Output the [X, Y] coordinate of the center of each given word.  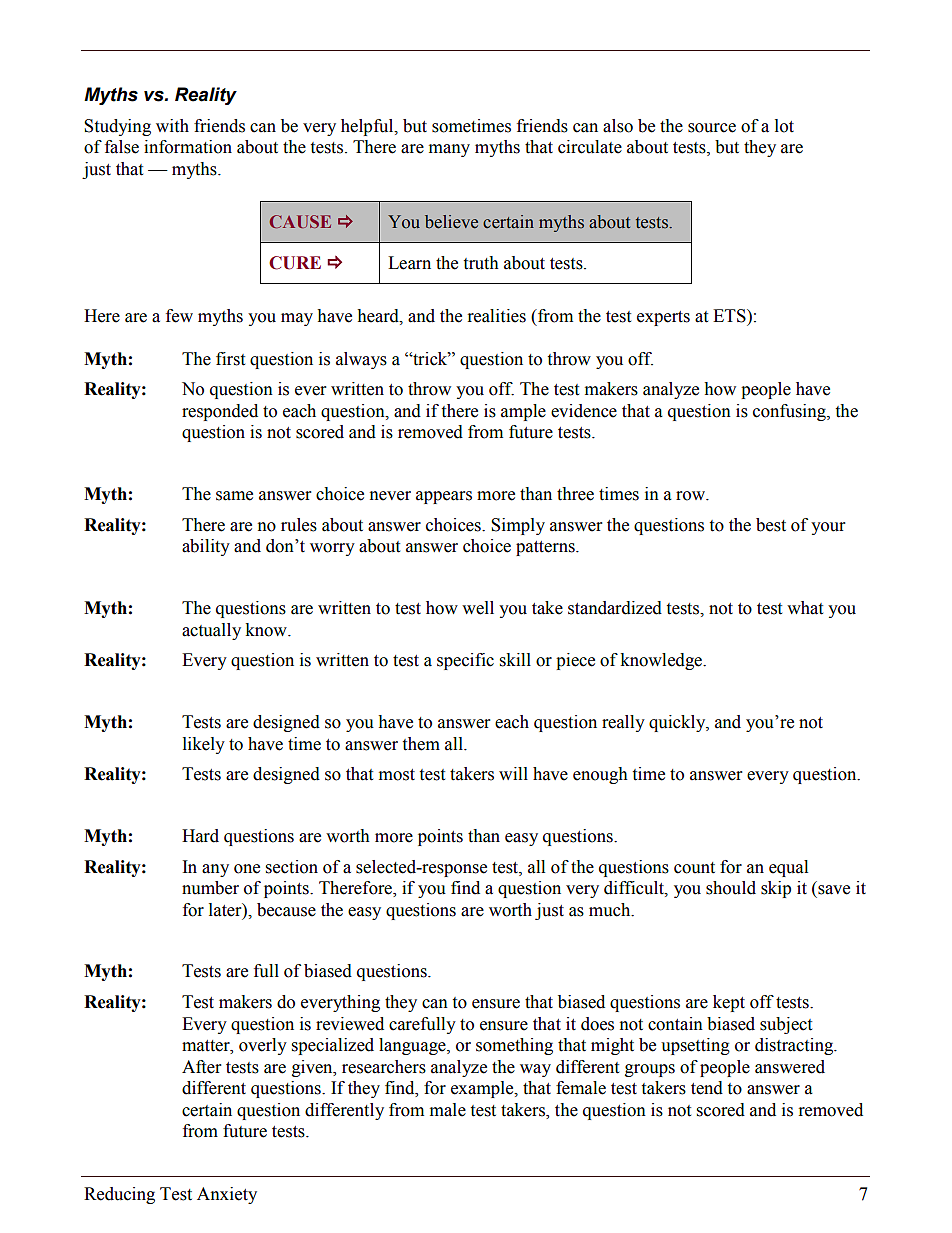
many [449, 150]
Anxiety [227, 1195]
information [188, 147]
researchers [384, 1067]
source [712, 128]
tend [707, 1088]
